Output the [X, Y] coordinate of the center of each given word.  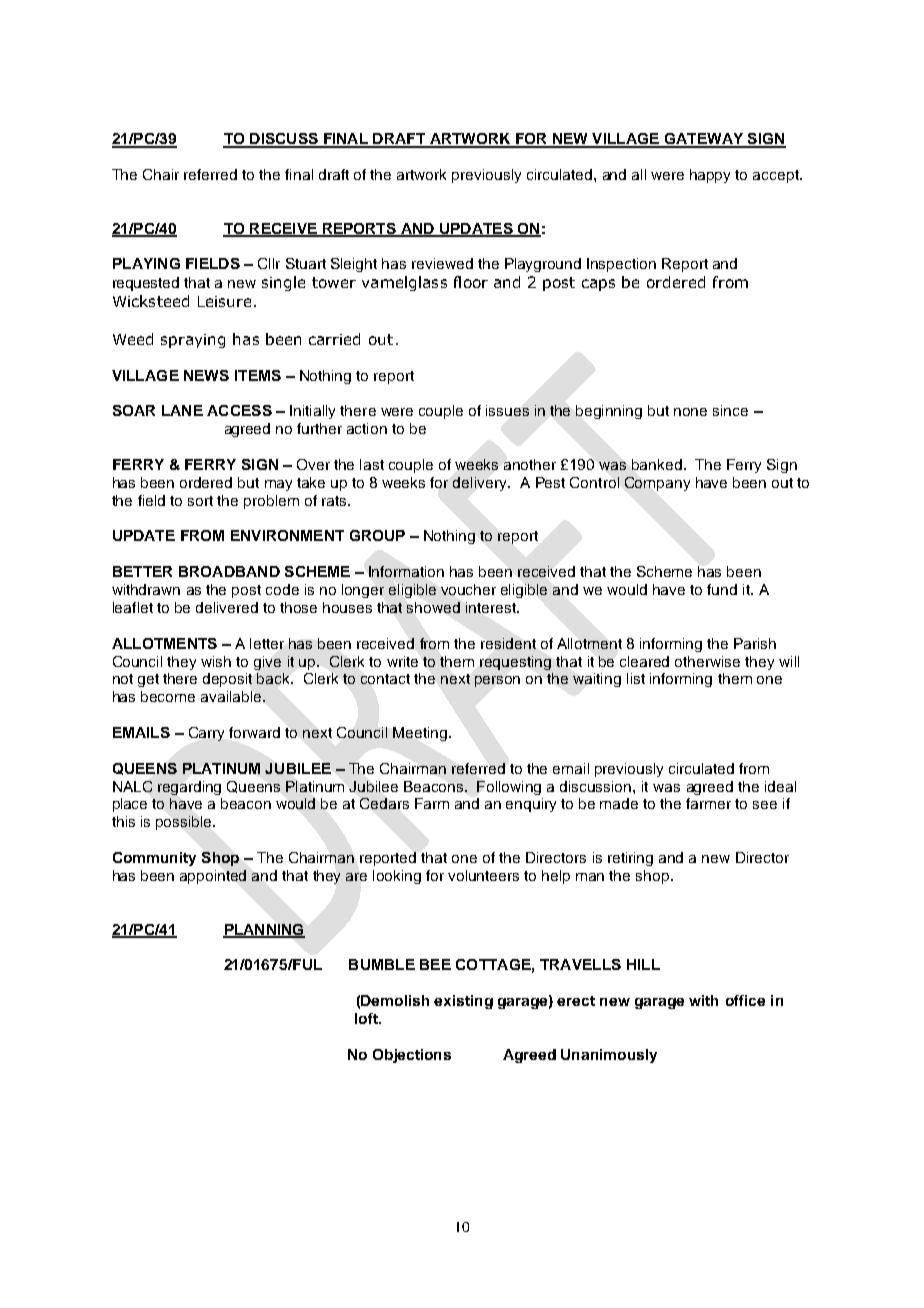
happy [710, 176]
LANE [182, 410]
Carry [206, 734]
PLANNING [264, 930]
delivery [481, 484]
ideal [780, 786]
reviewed [442, 263]
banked [657, 464]
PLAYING [146, 263]
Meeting [420, 734]
